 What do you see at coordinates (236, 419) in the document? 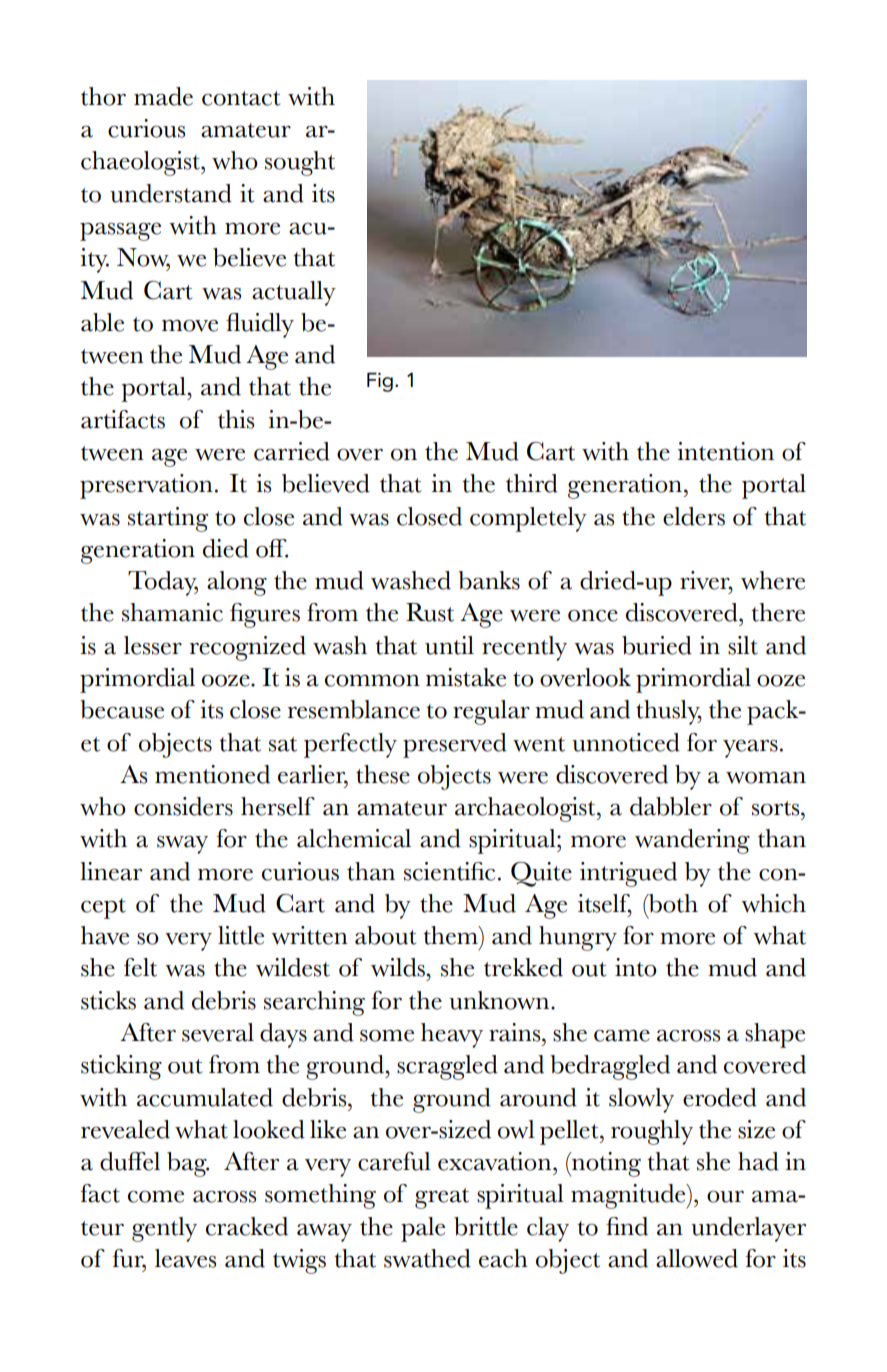
I see `this` at bounding box center [236, 419].
